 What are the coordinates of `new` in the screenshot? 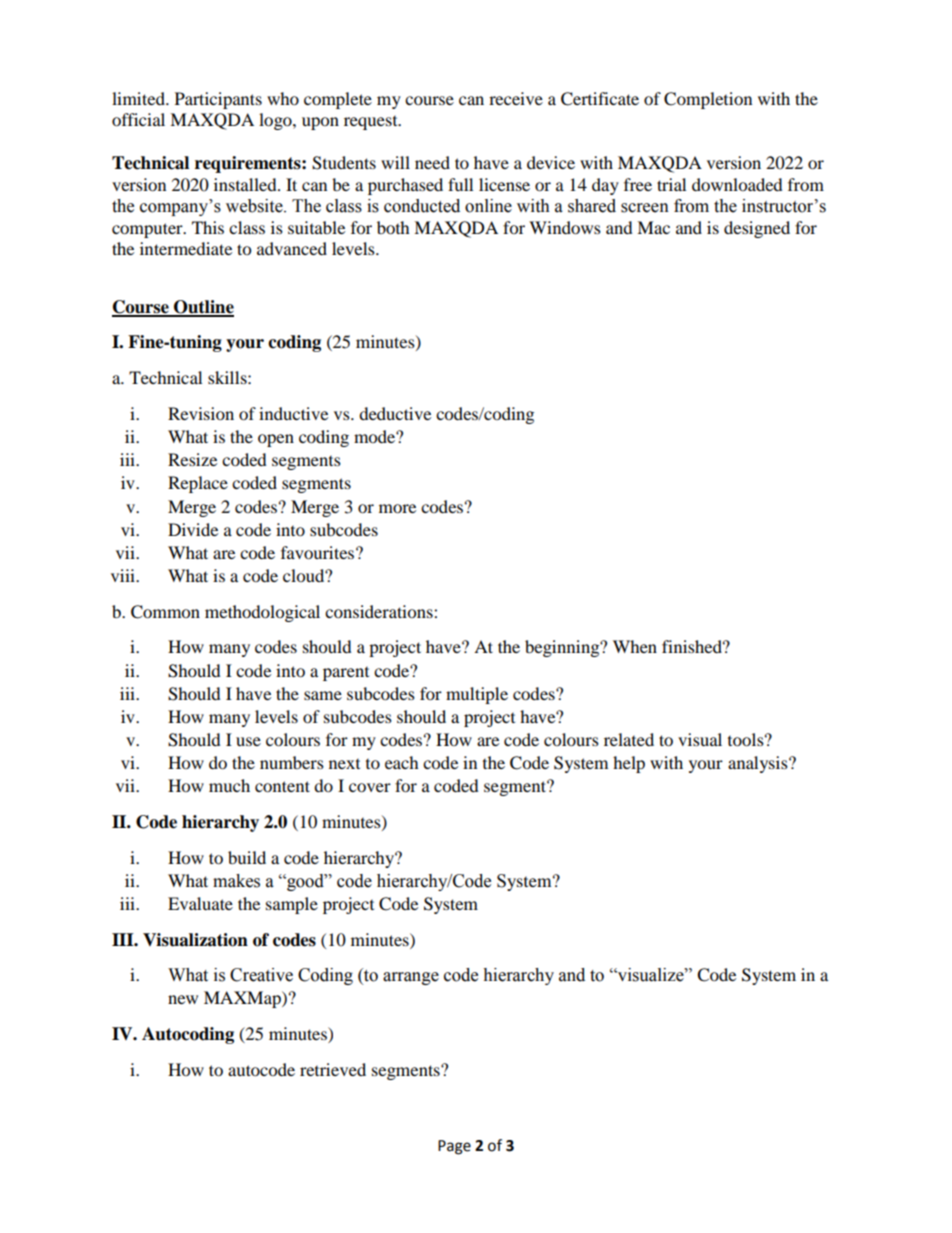 It's located at (183, 999).
